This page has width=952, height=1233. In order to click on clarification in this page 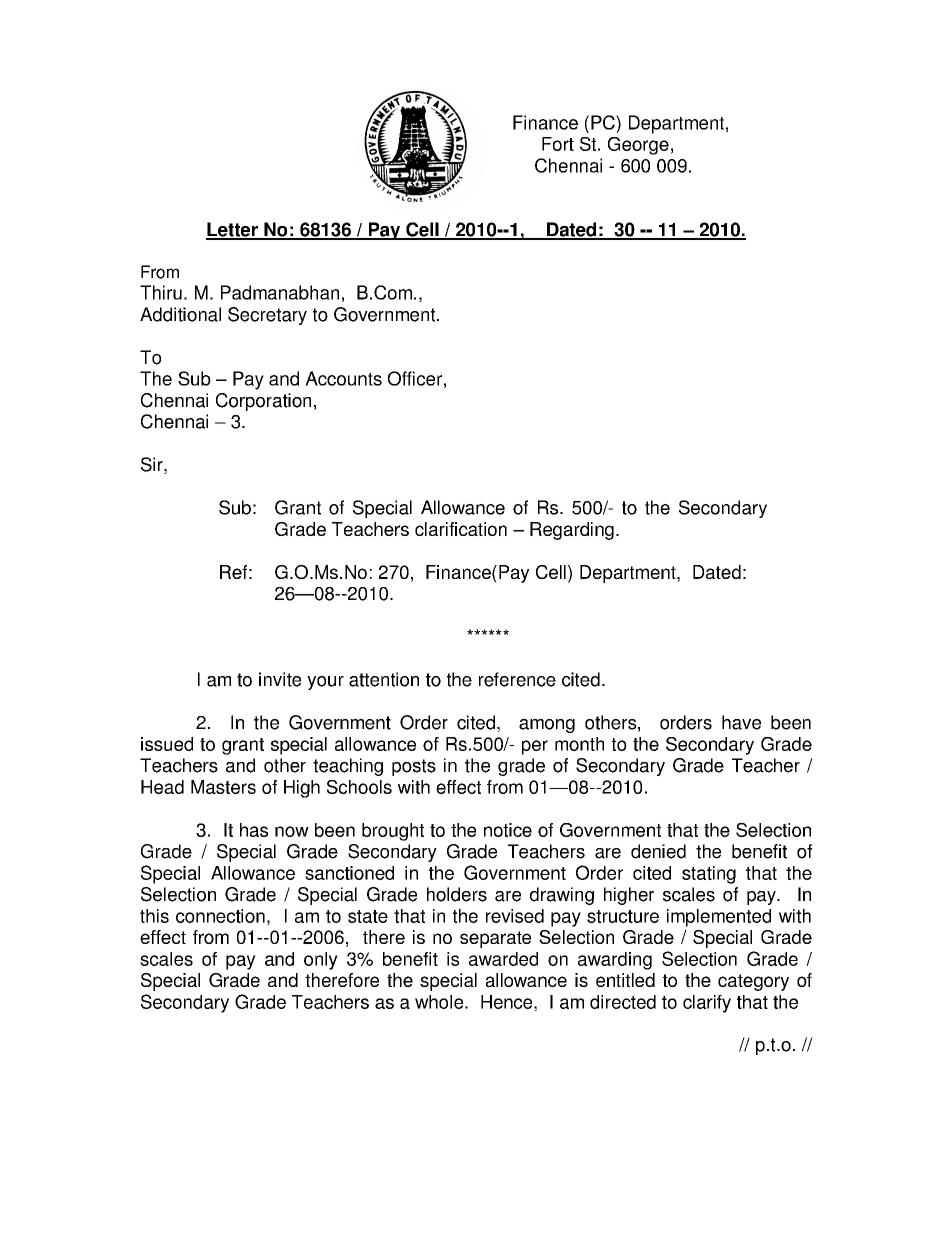, I will do `click(461, 529)`.
